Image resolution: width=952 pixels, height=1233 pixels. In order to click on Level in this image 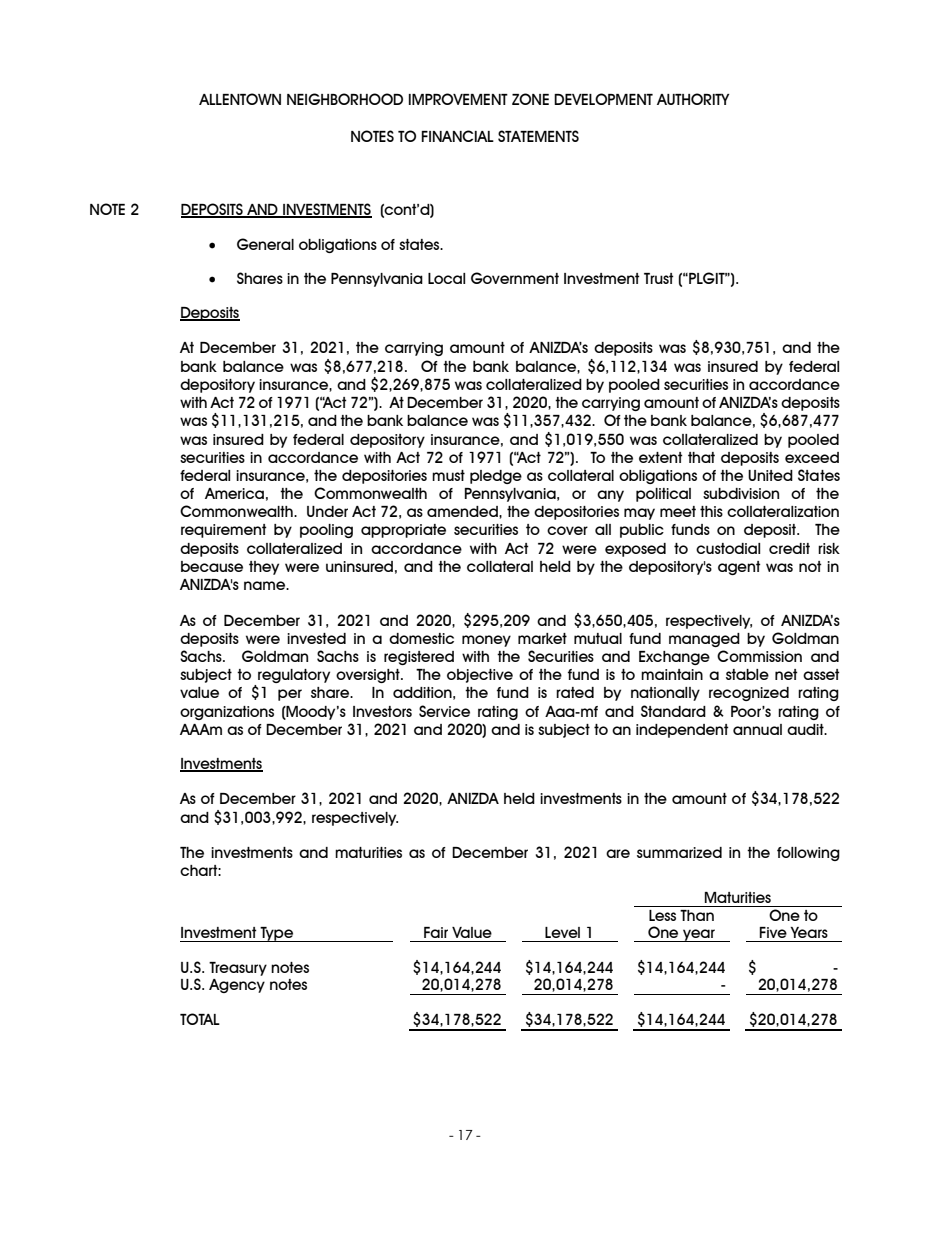, I will do `click(562, 932)`.
